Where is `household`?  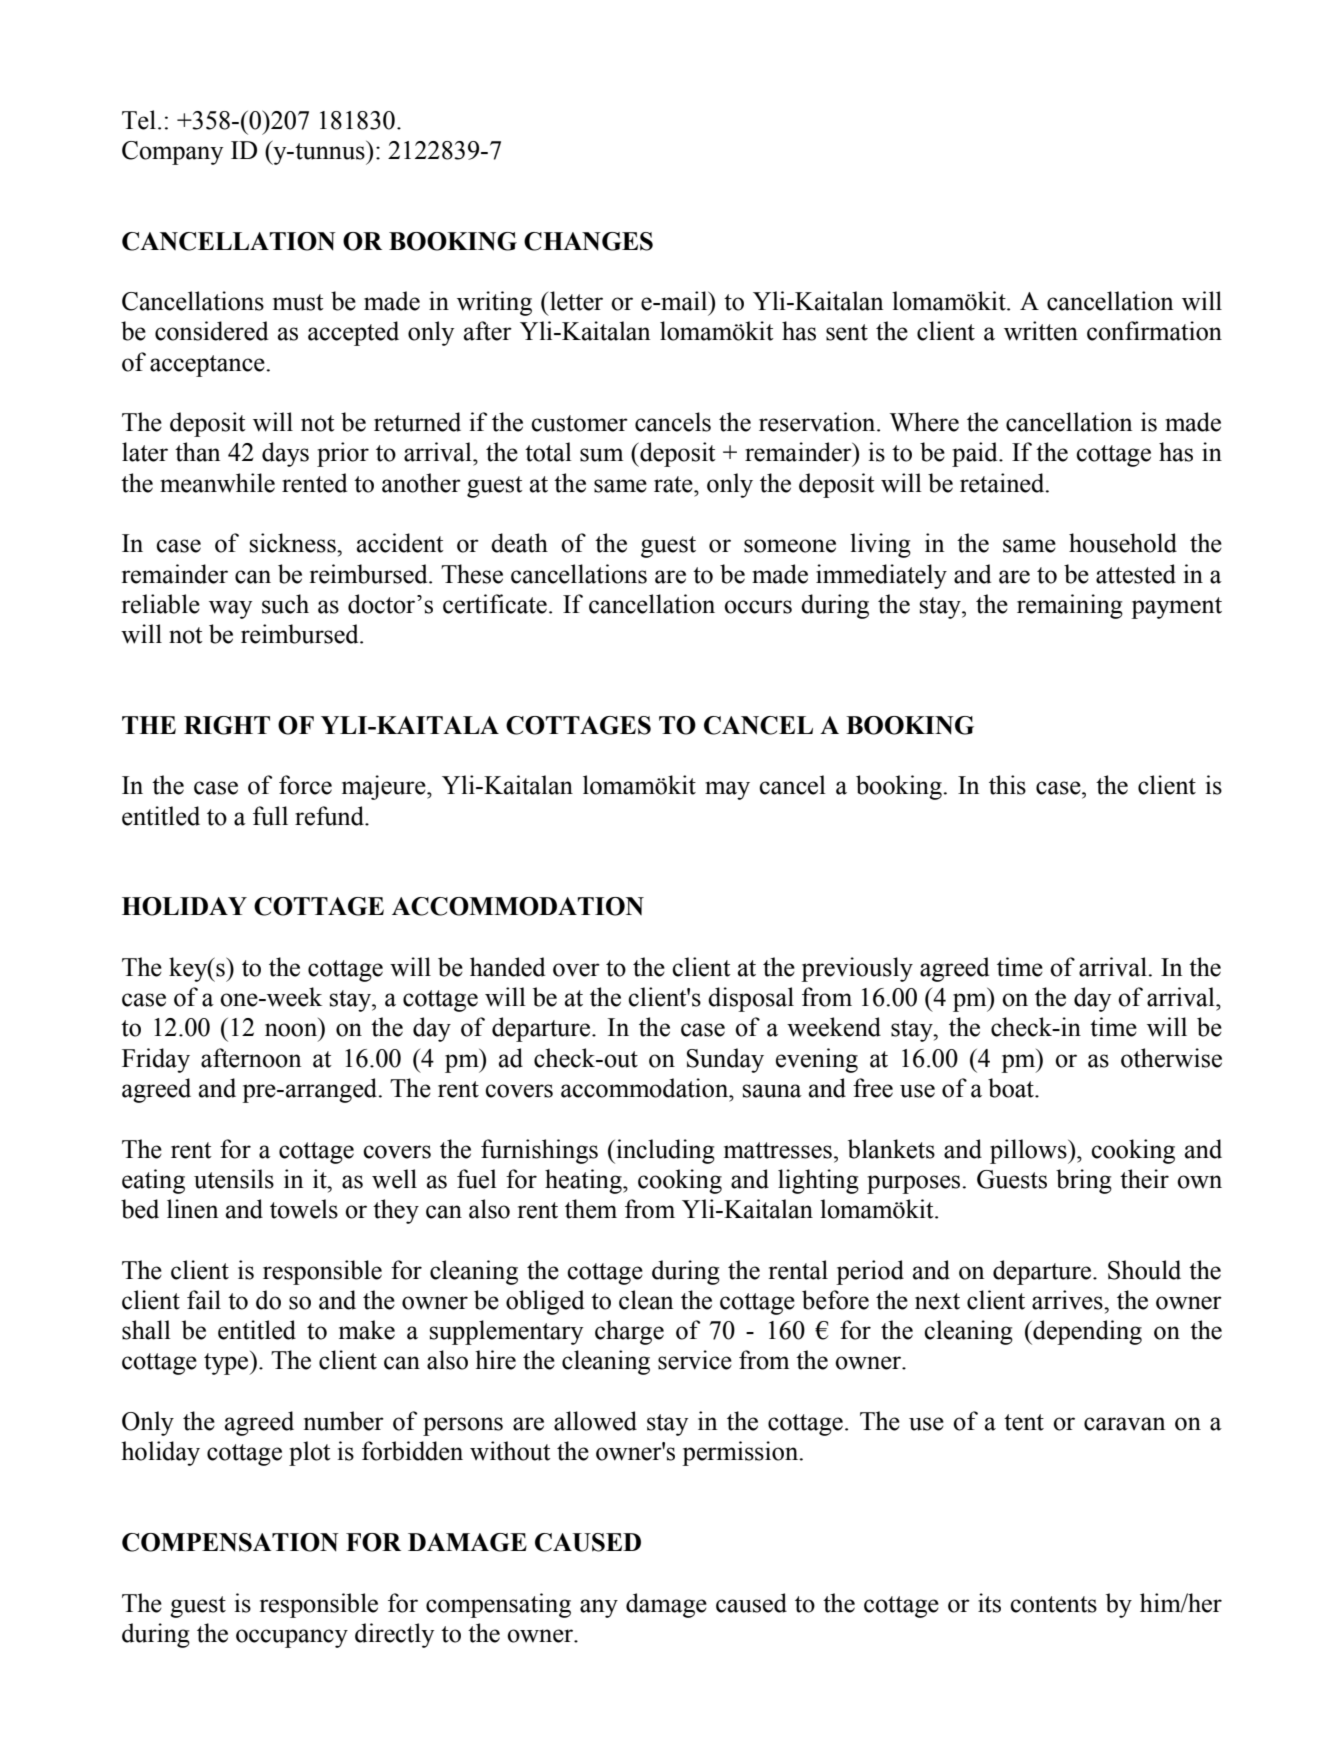
household is located at coordinates (1123, 543).
